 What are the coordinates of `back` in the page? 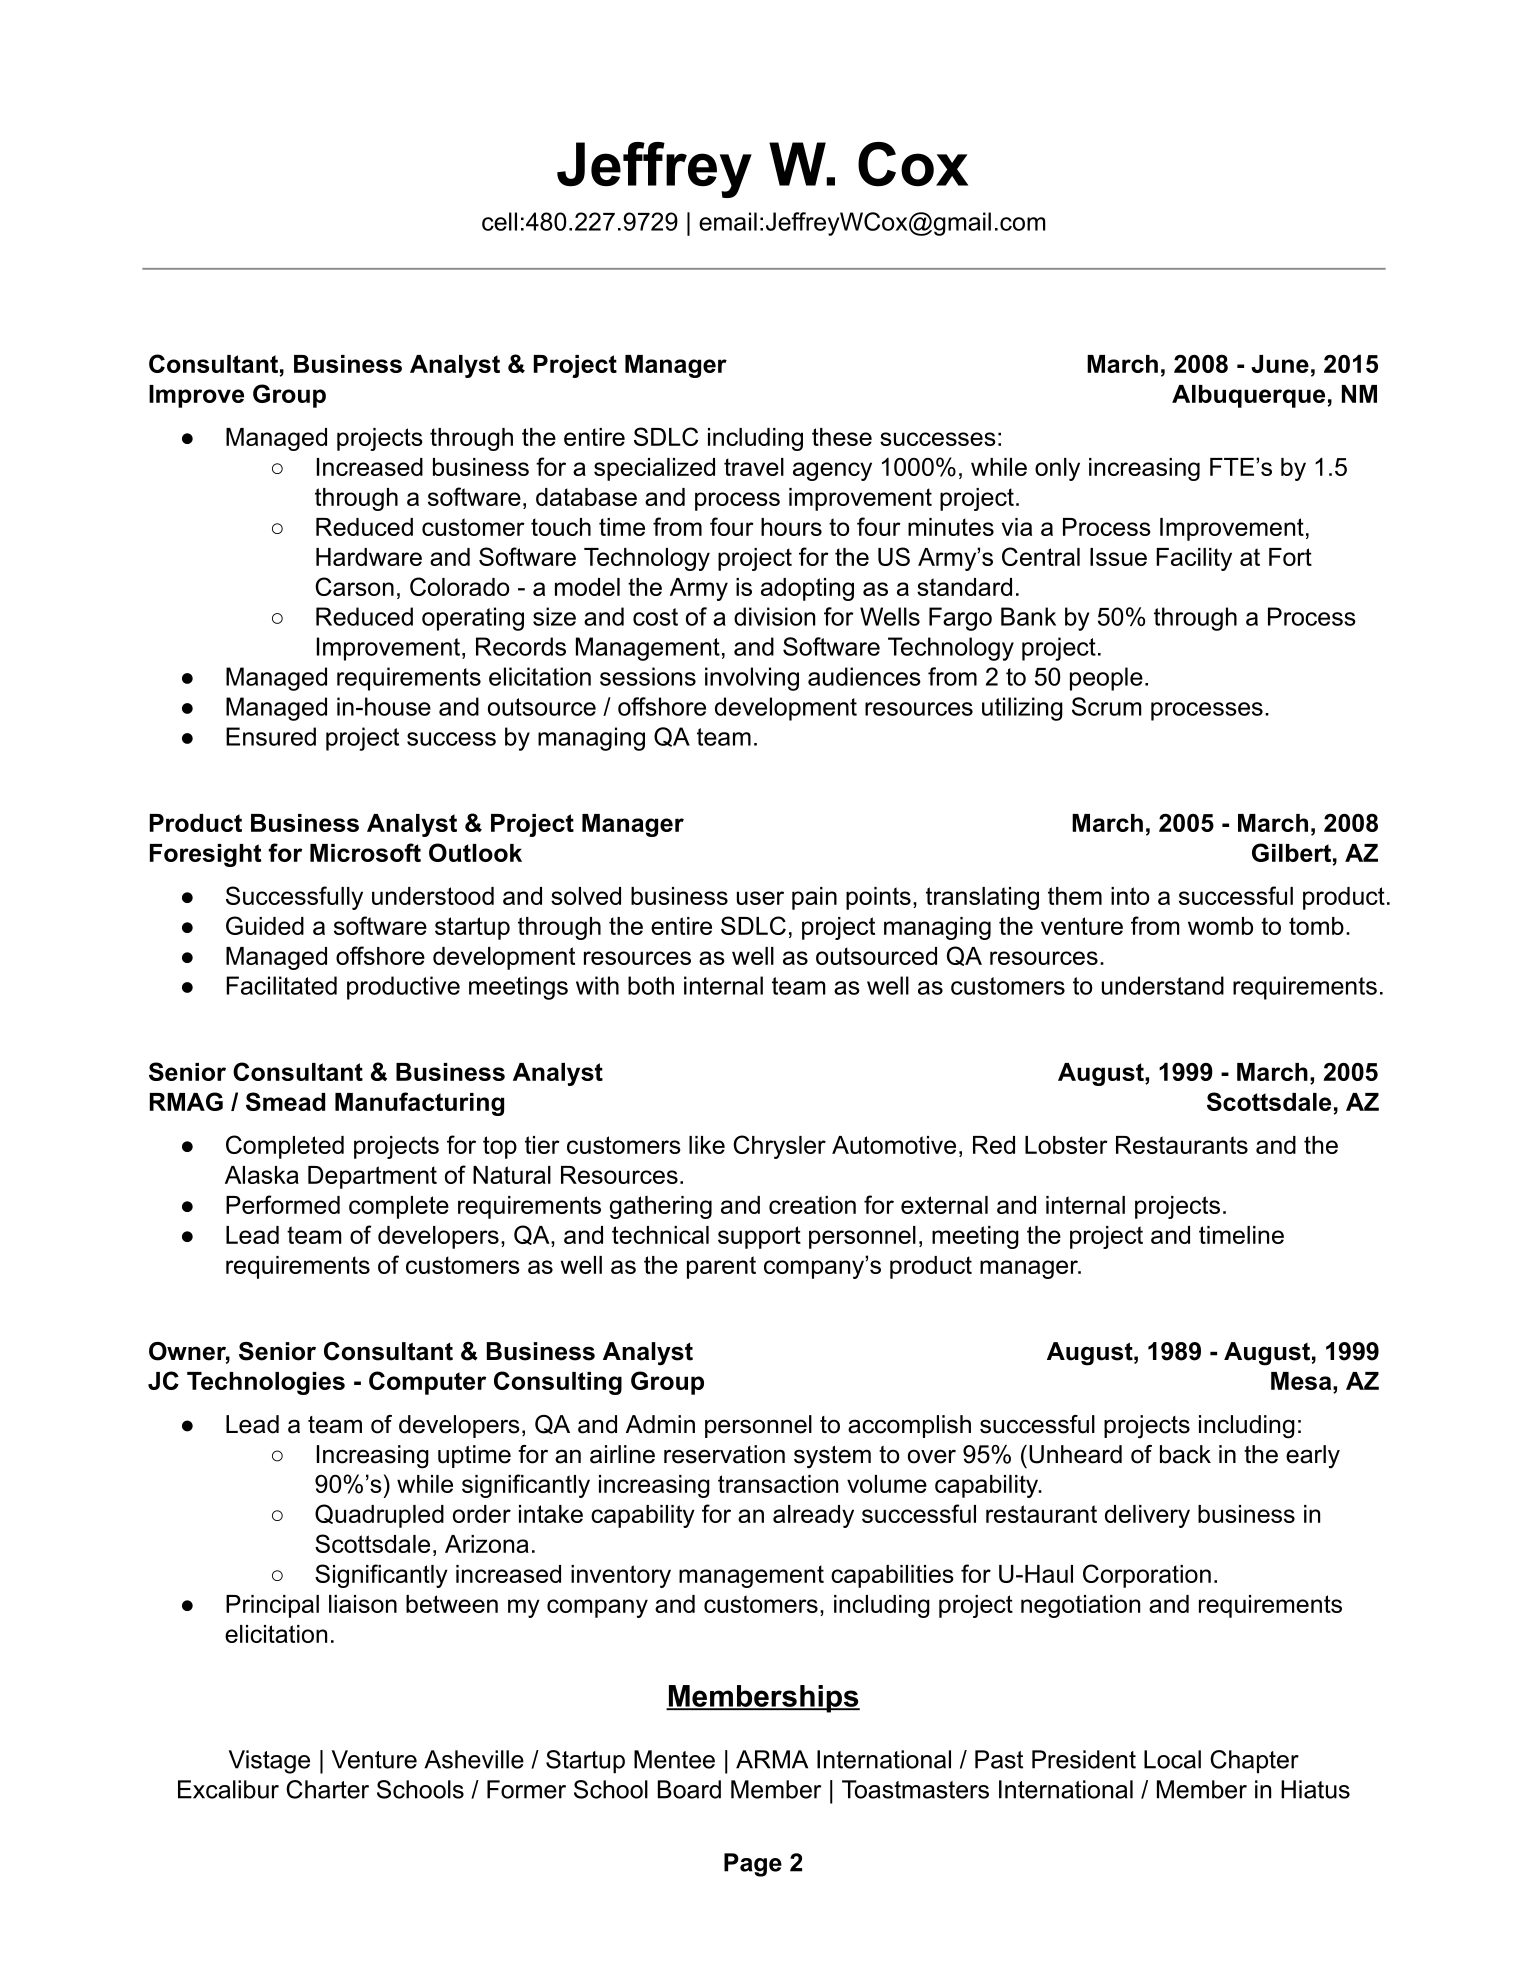 It's located at (1185, 1454).
